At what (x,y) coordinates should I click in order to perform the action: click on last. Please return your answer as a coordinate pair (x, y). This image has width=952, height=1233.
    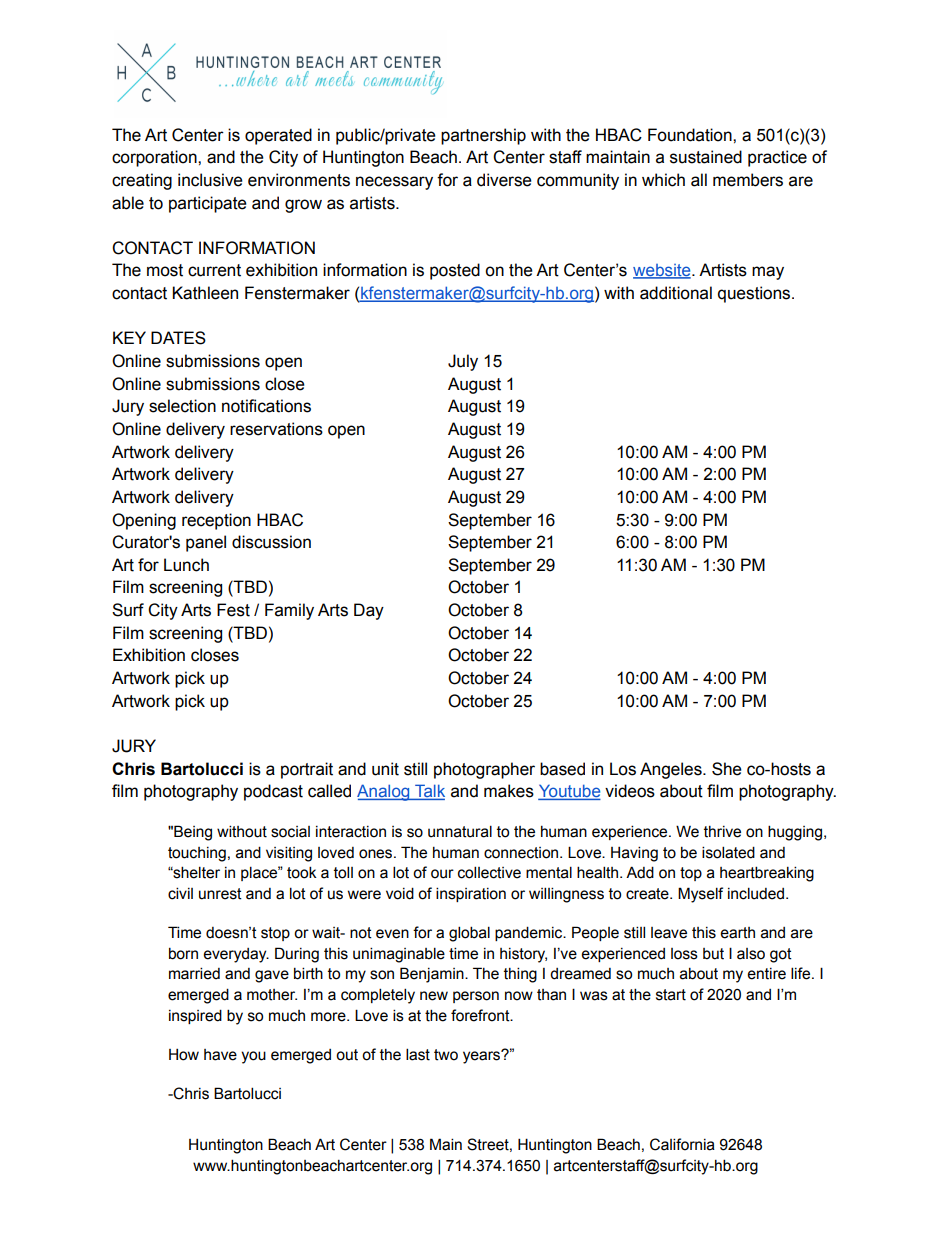
    Looking at the image, I should click on (418, 1054).
